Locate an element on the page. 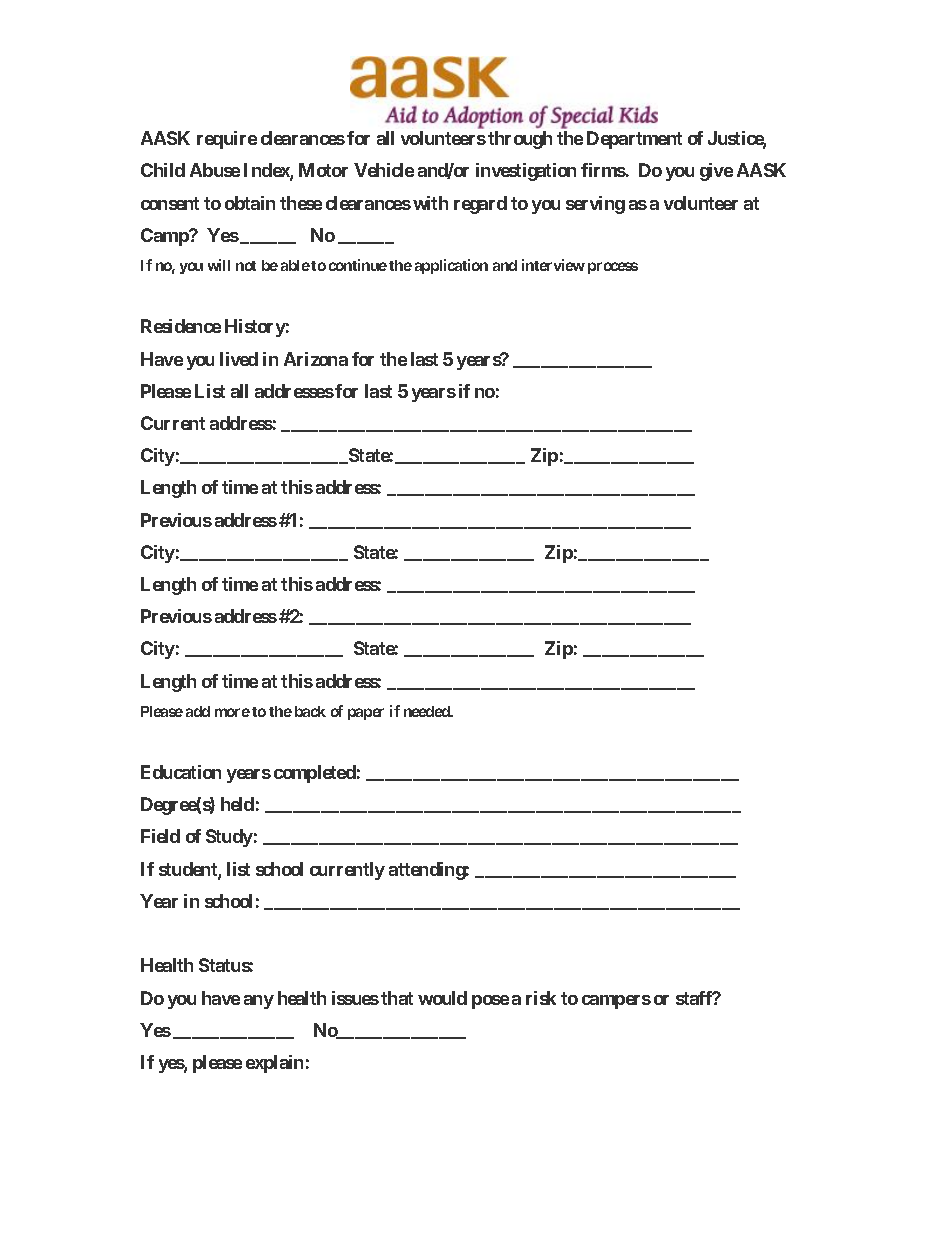 This image has width=952, height=1233. paper is located at coordinates (366, 714).
